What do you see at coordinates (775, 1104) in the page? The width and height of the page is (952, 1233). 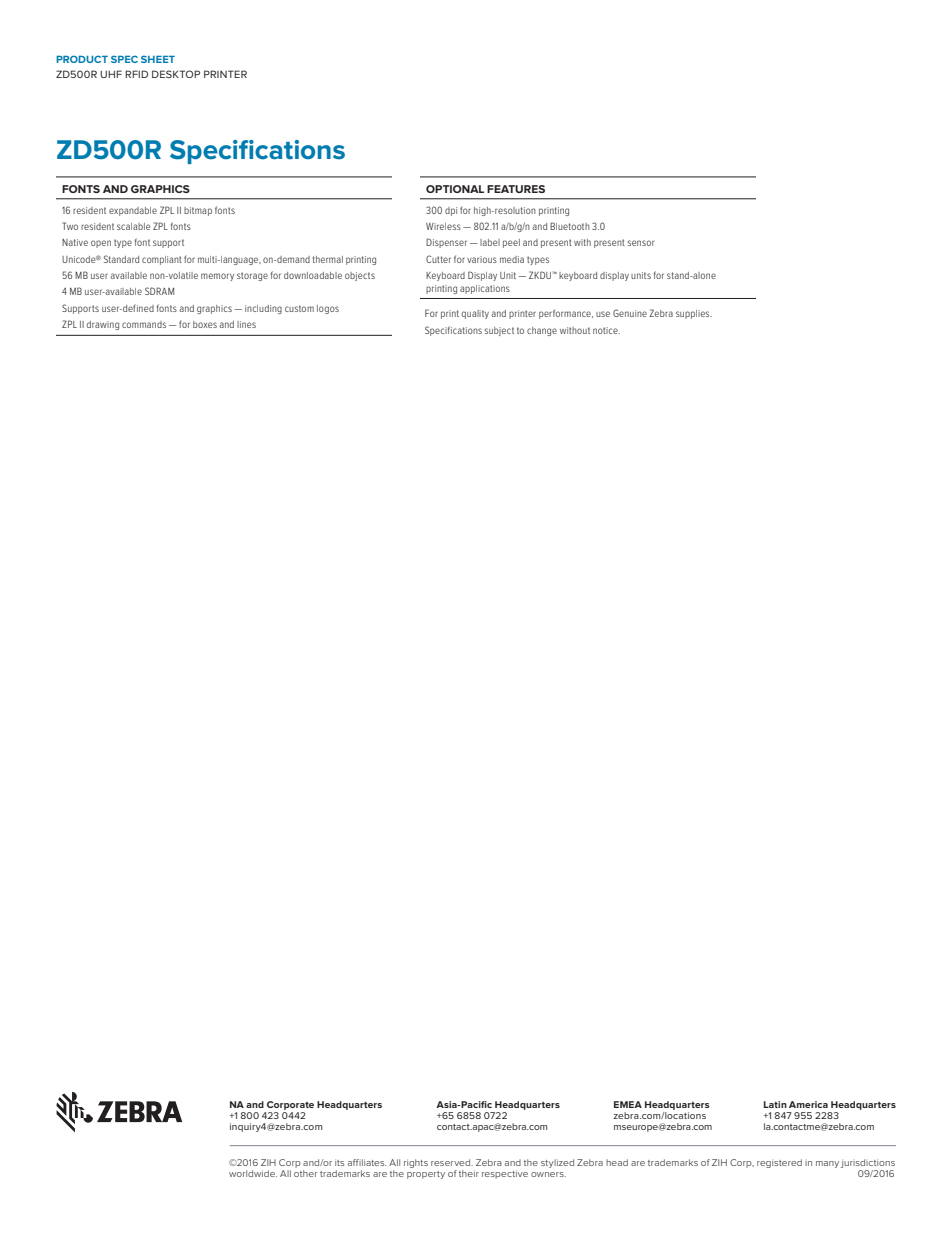 I see `Latin` at bounding box center [775, 1104].
